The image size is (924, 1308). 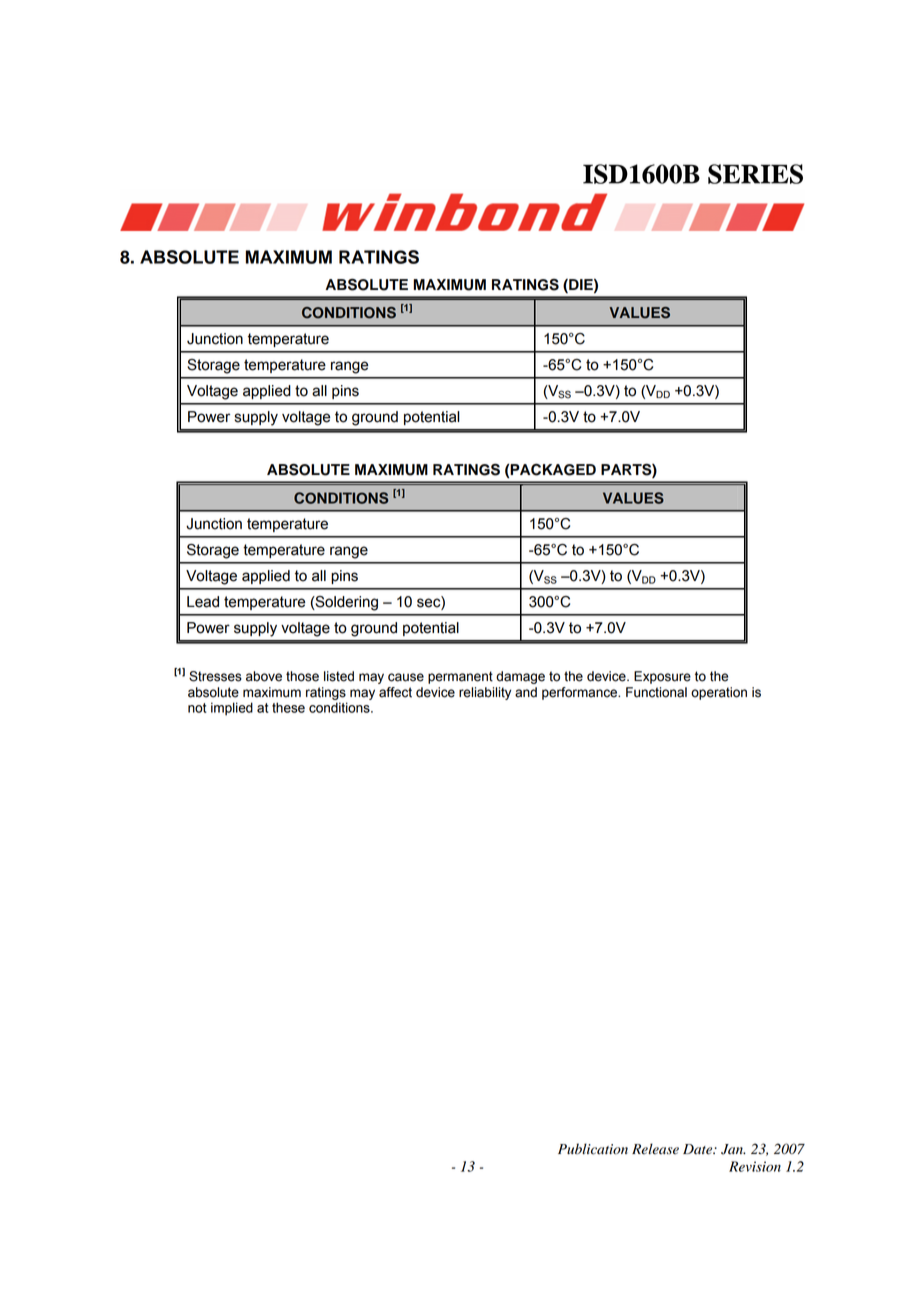 What do you see at coordinates (755, 174) in the image?
I see `SERIES` at bounding box center [755, 174].
